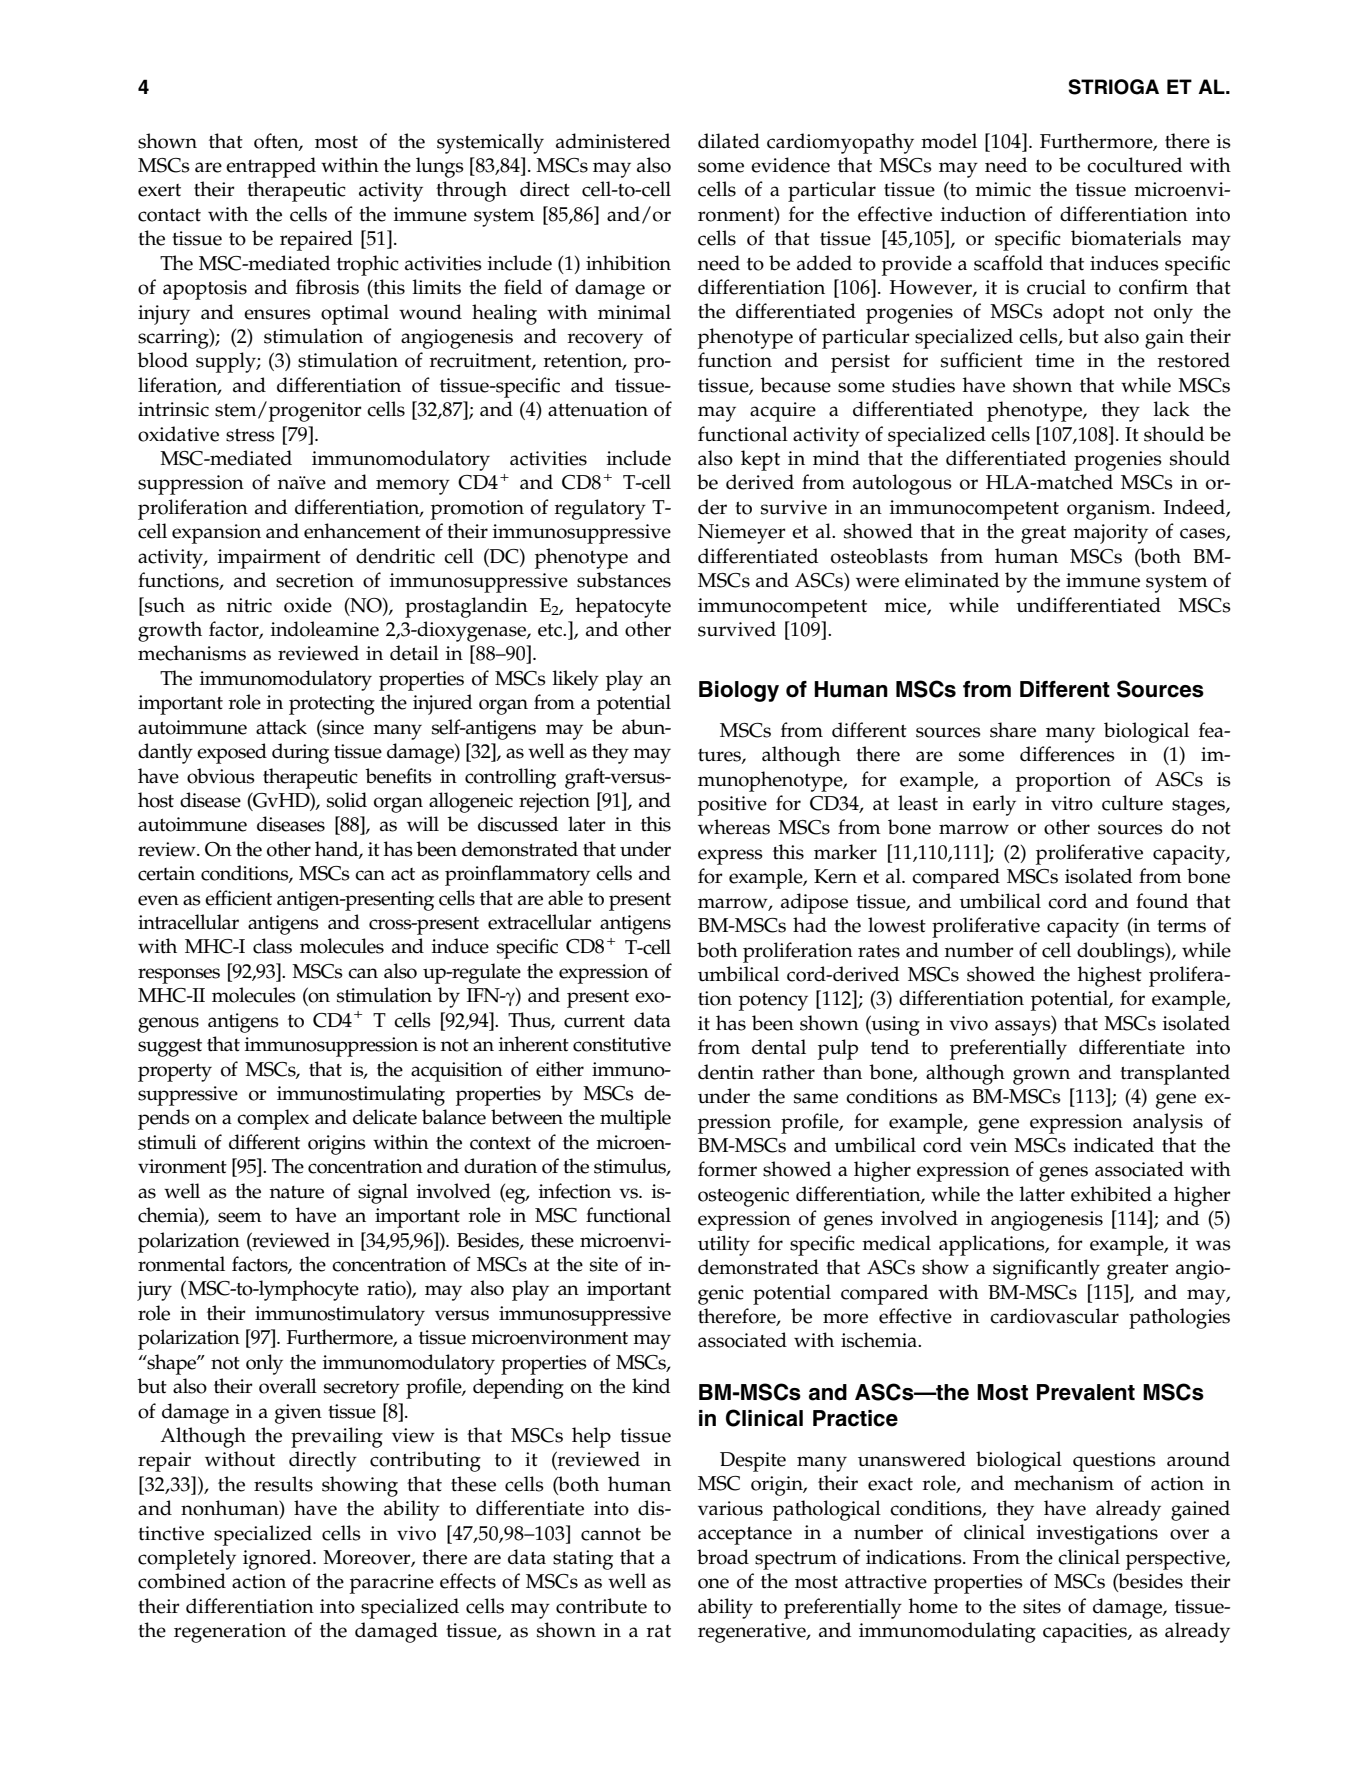 The height and width of the page is (1765, 1364). Describe the element at coordinates (1013, 730) in the page. I see `share` at that location.
